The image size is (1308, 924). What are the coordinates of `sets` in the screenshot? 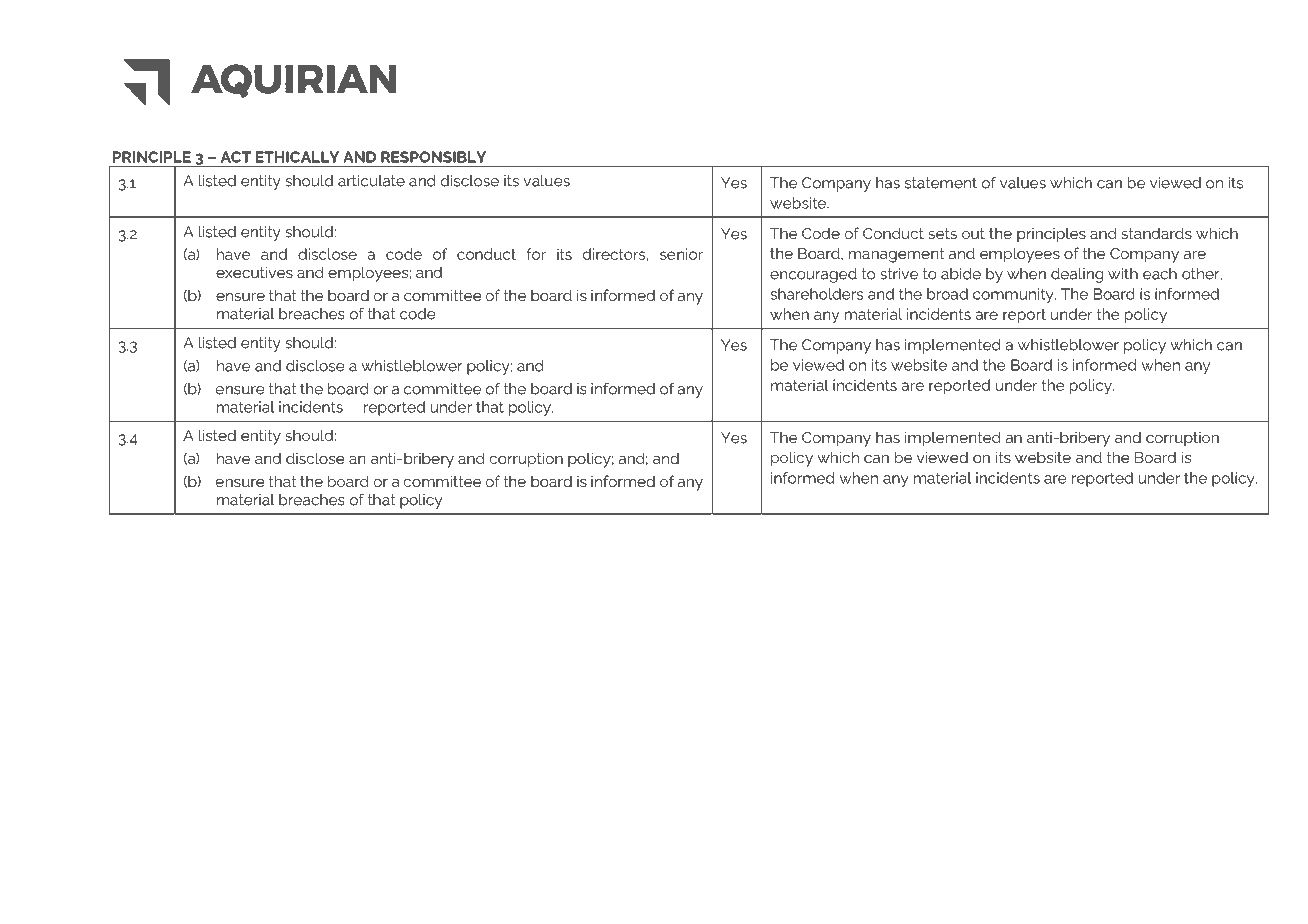 It's located at (942, 233).
